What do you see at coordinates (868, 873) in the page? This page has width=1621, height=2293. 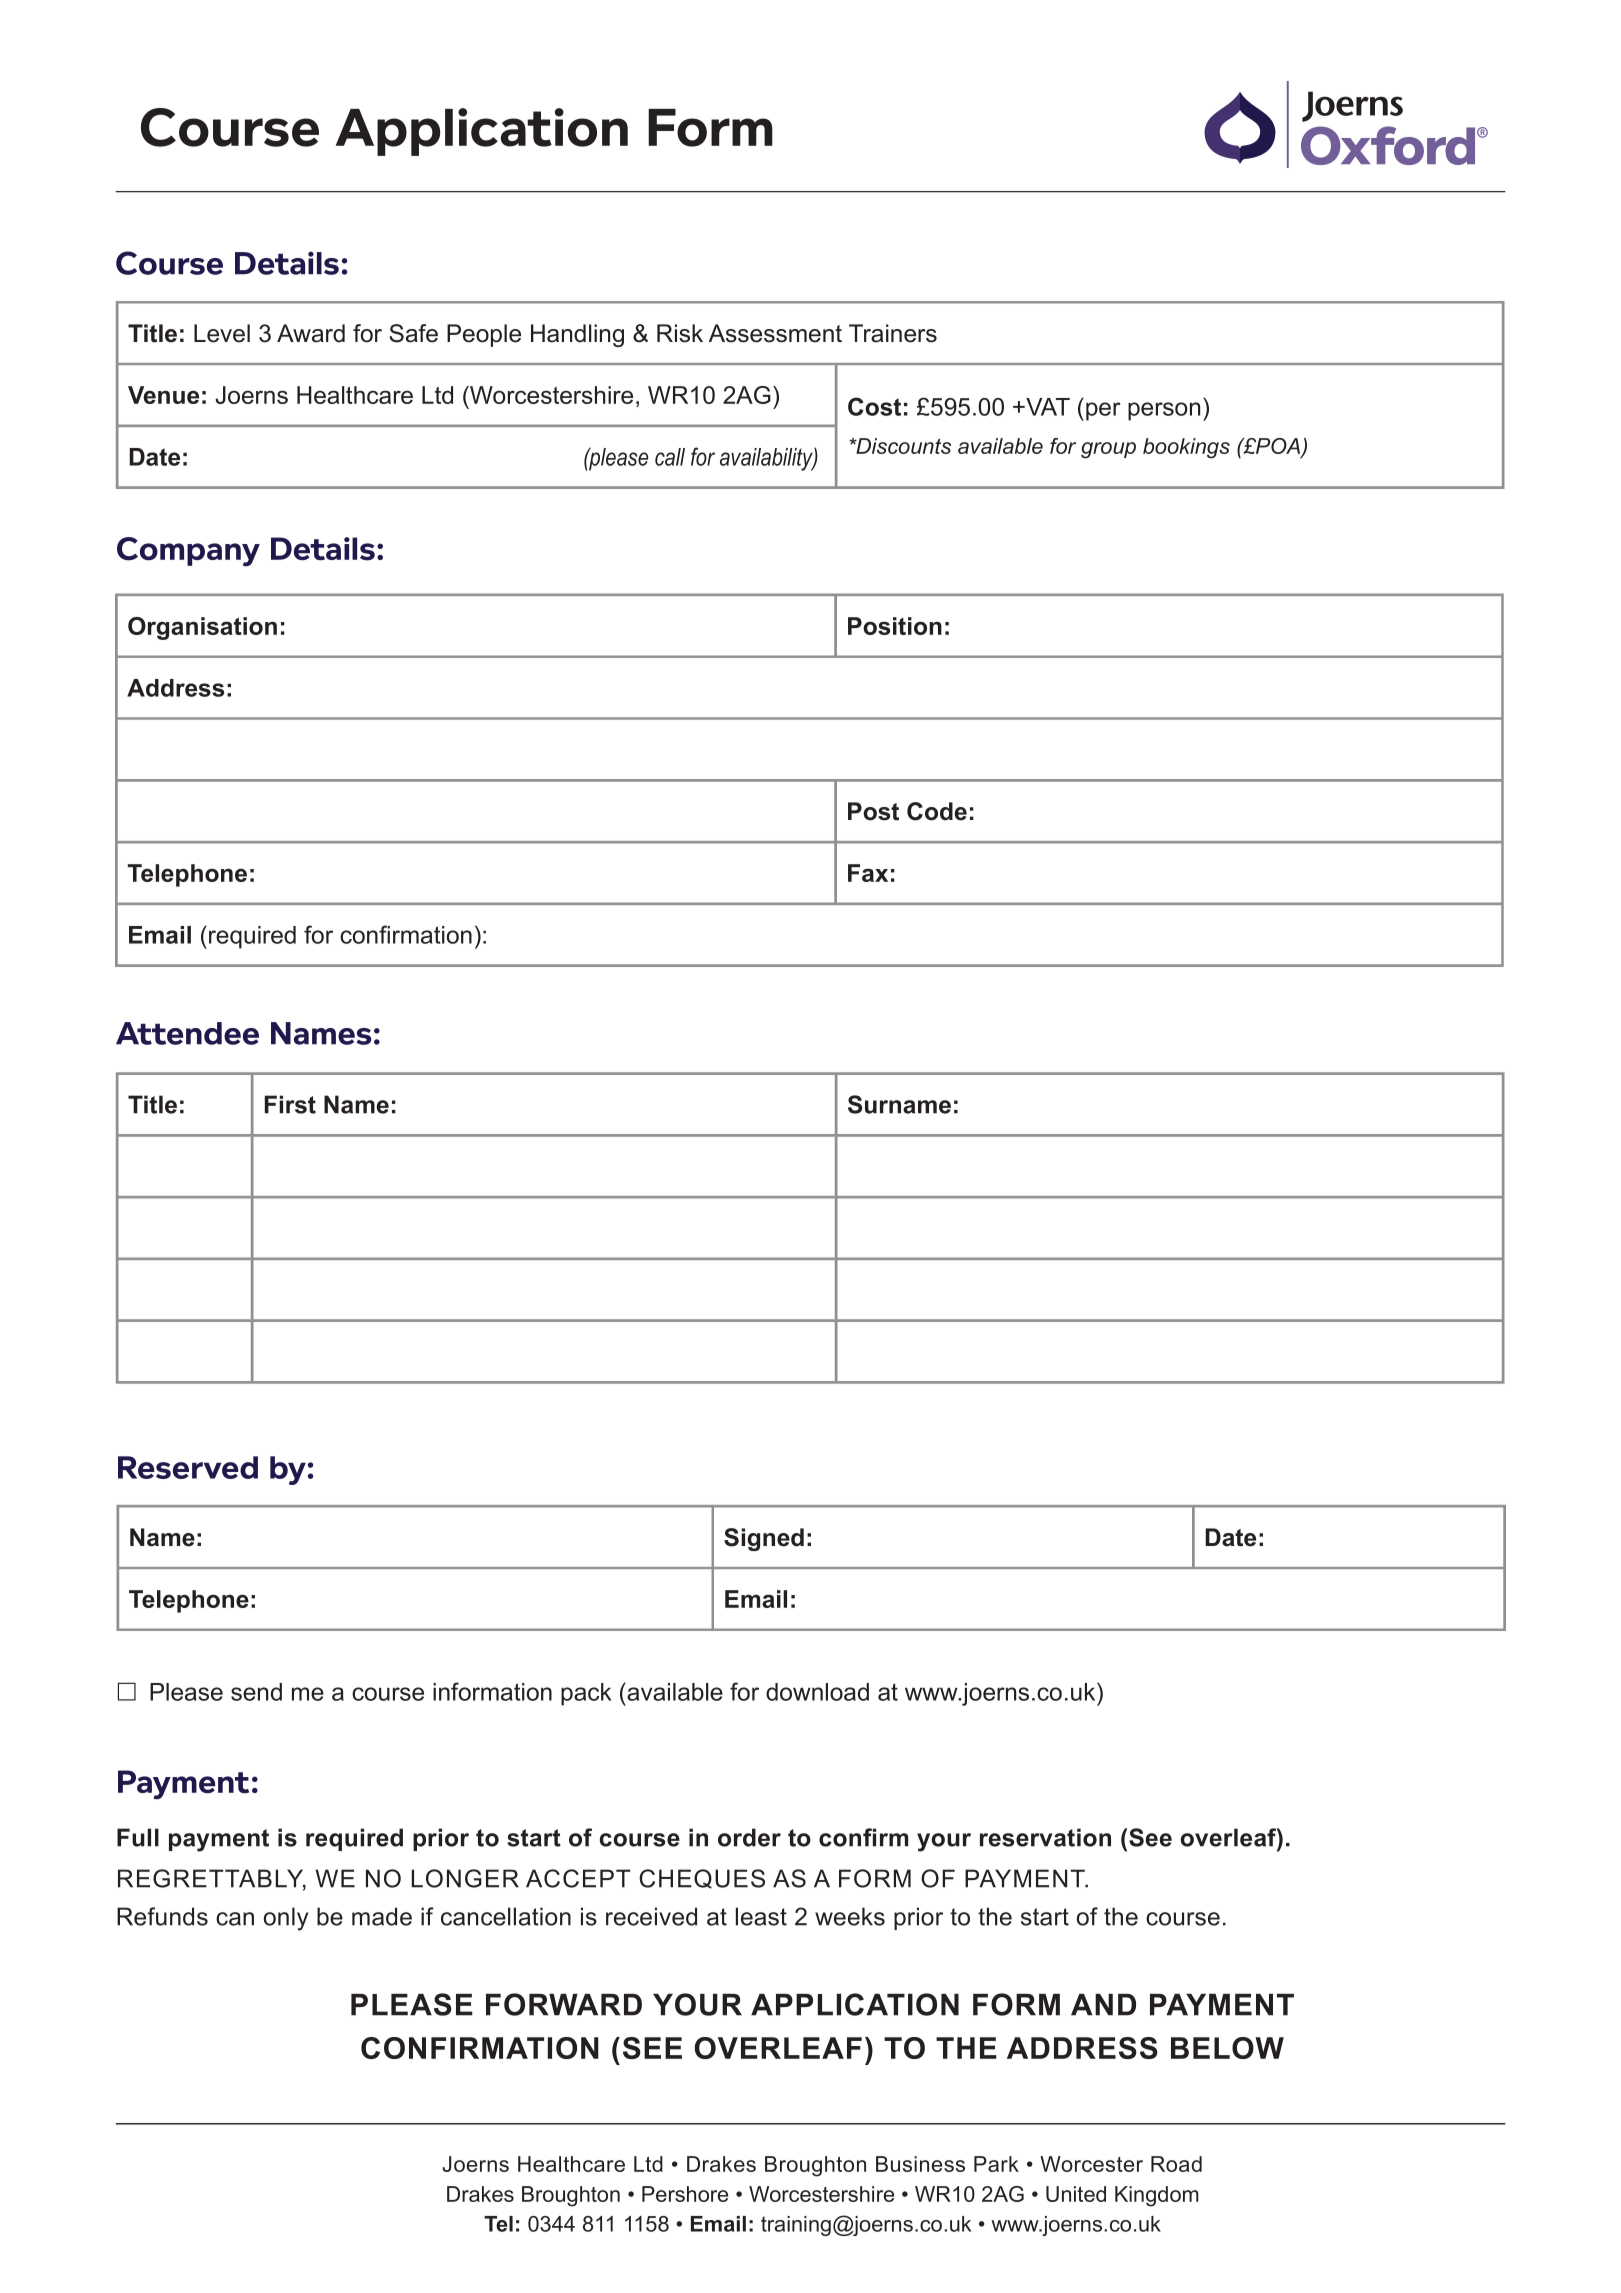 I see `Fax` at bounding box center [868, 873].
